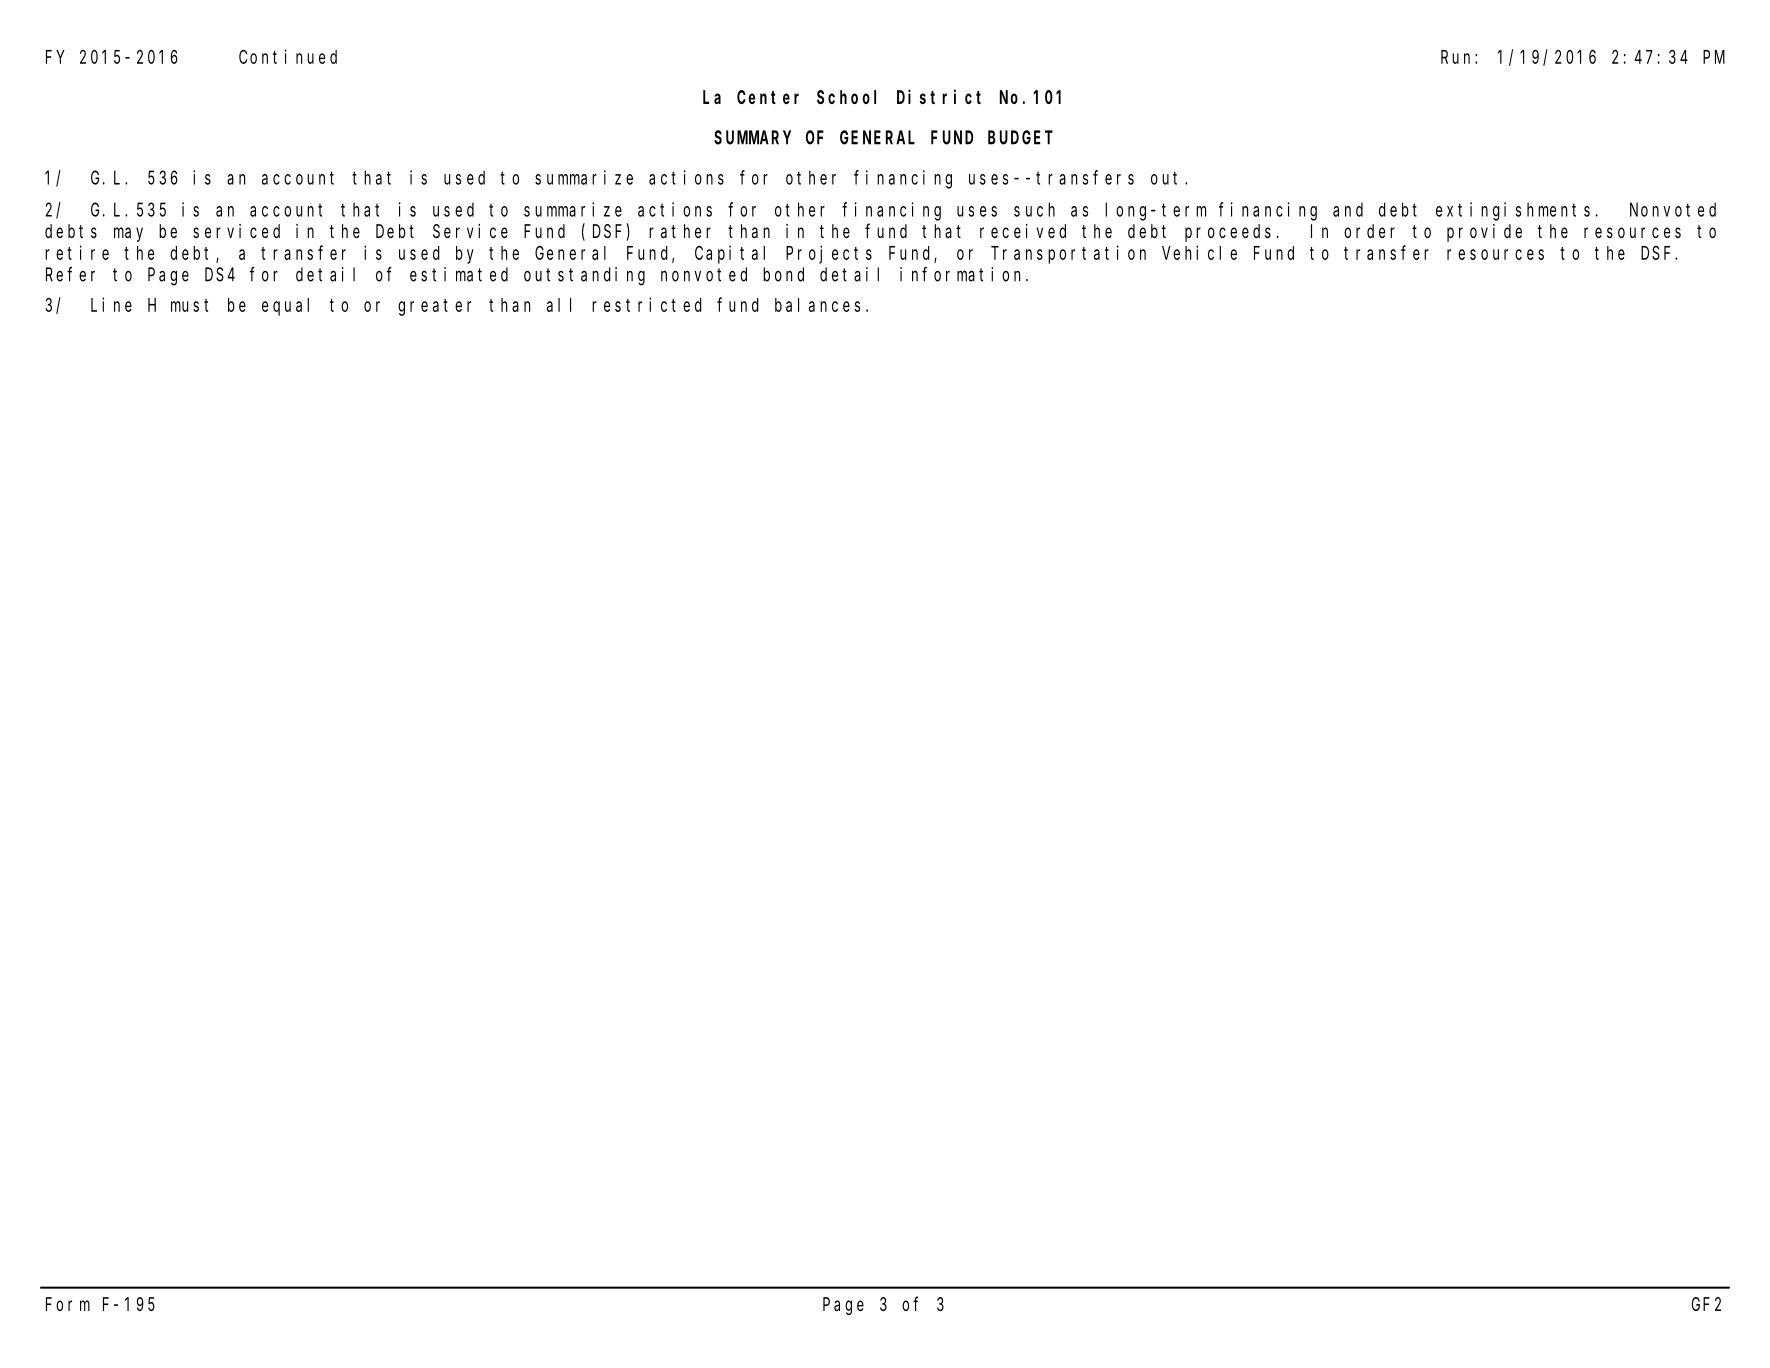  Describe the element at coordinates (817, 305) in the page. I see `balances` at that location.
